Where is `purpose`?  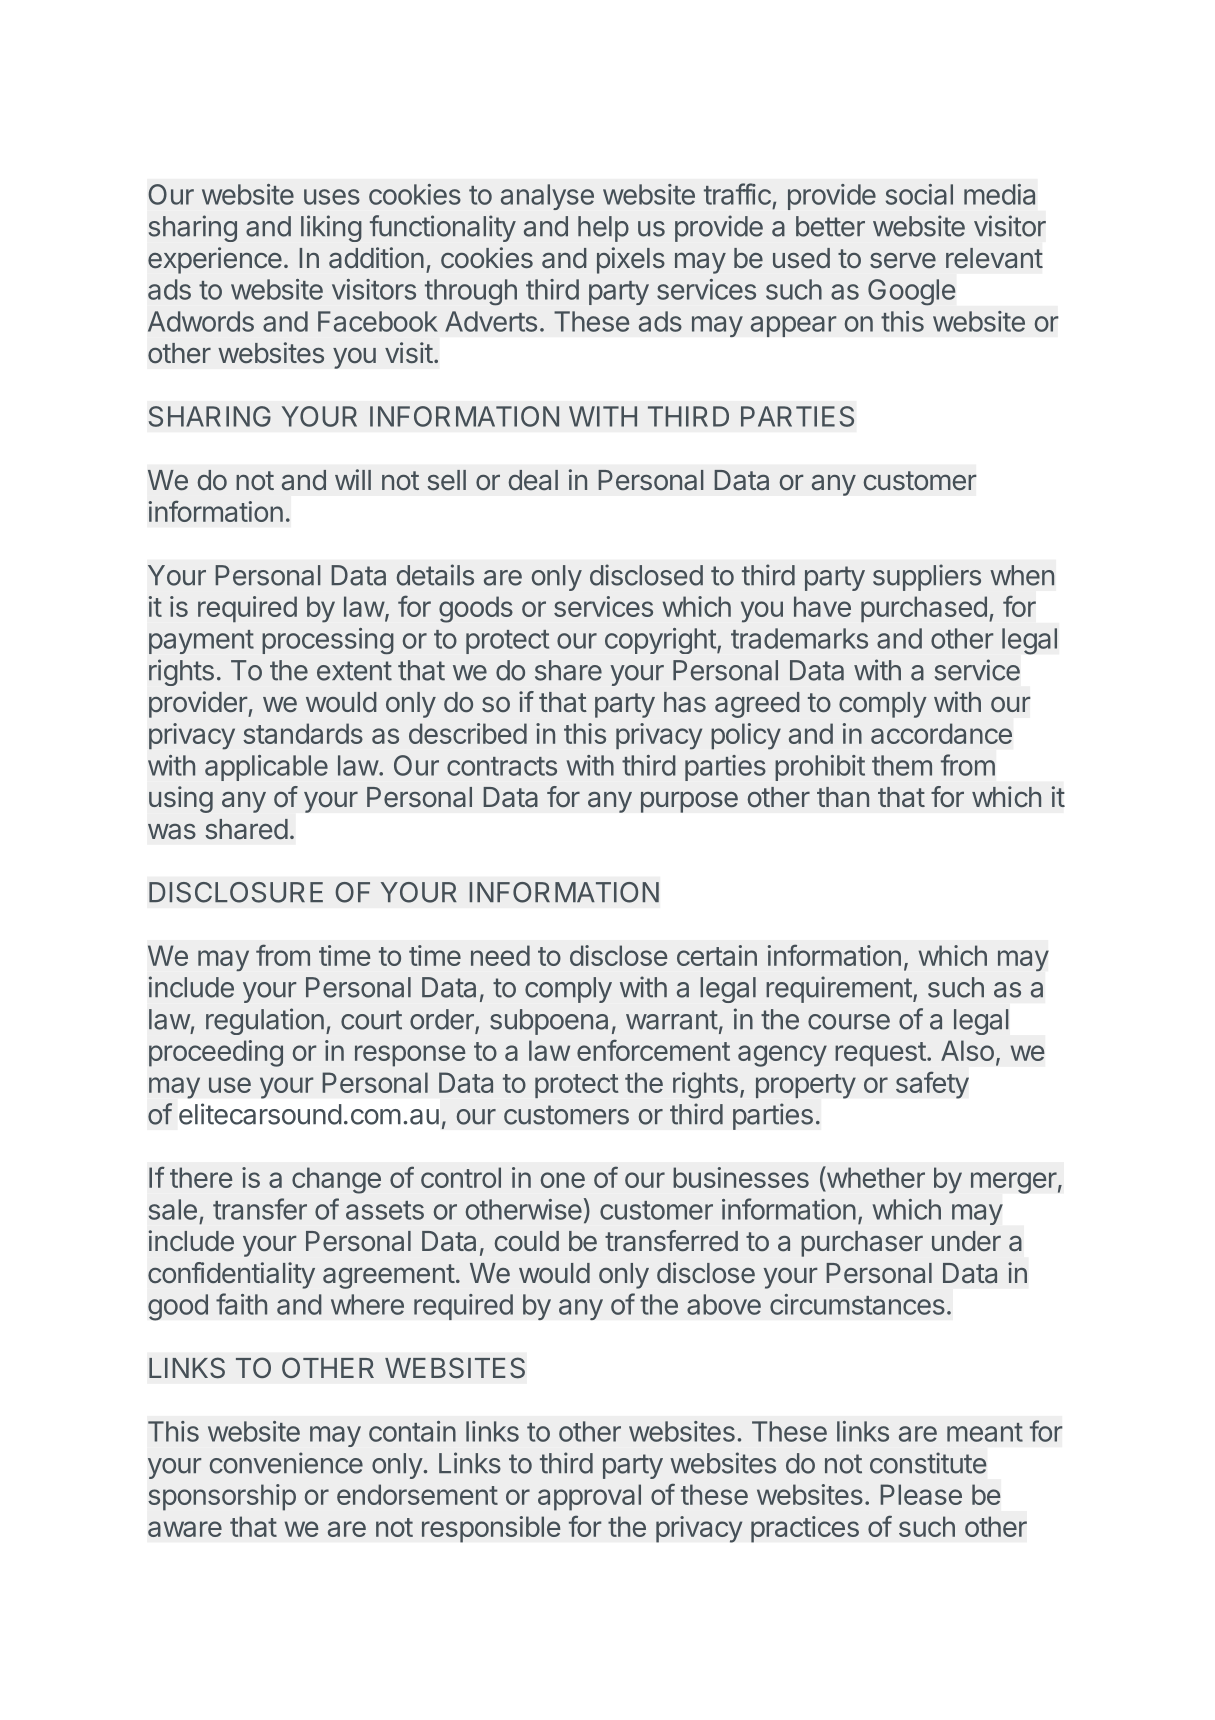
purpose is located at coordinates (689, 802).
